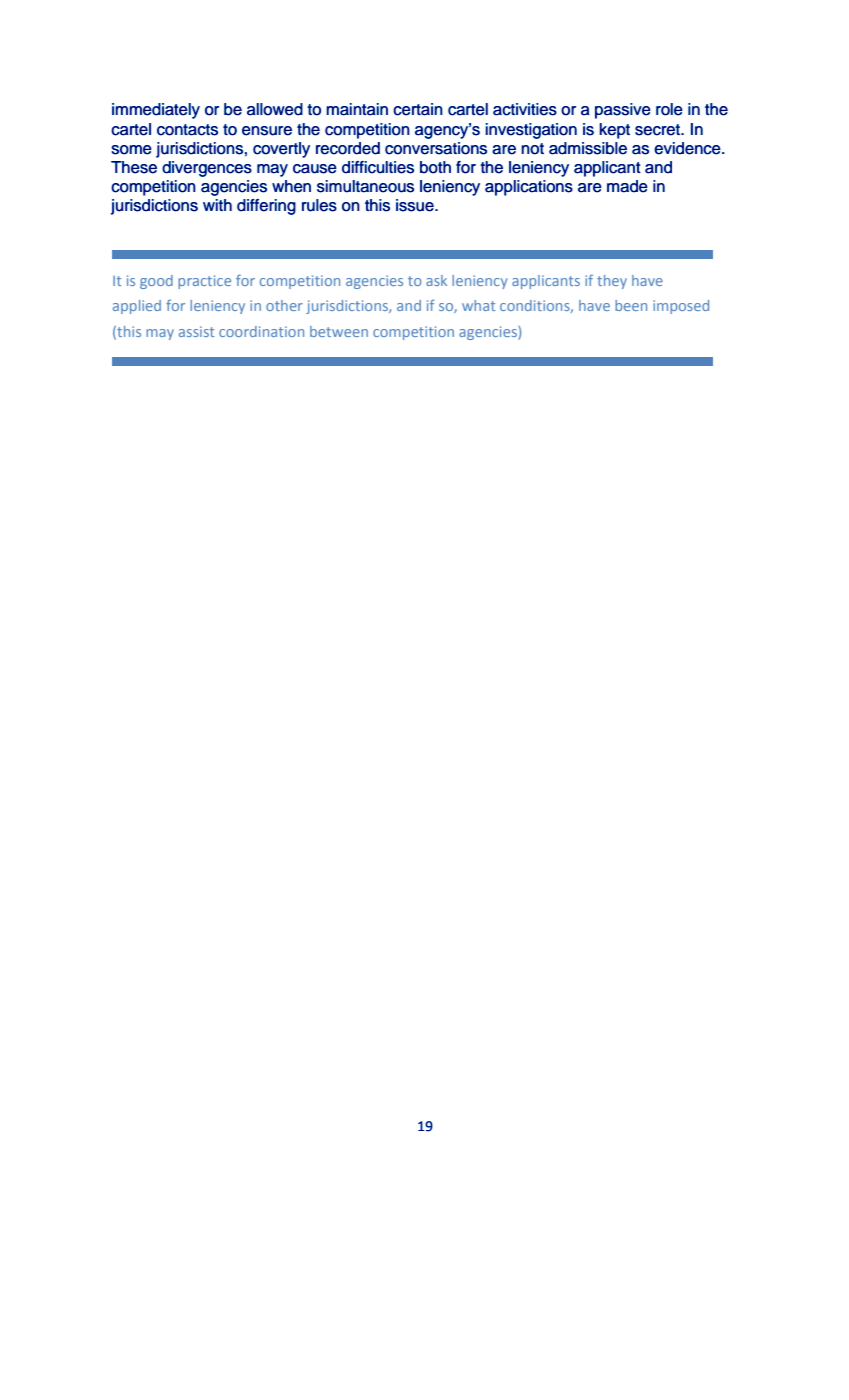 This document has width=849, height=1400. I want to click on been, so click(631, 305).
